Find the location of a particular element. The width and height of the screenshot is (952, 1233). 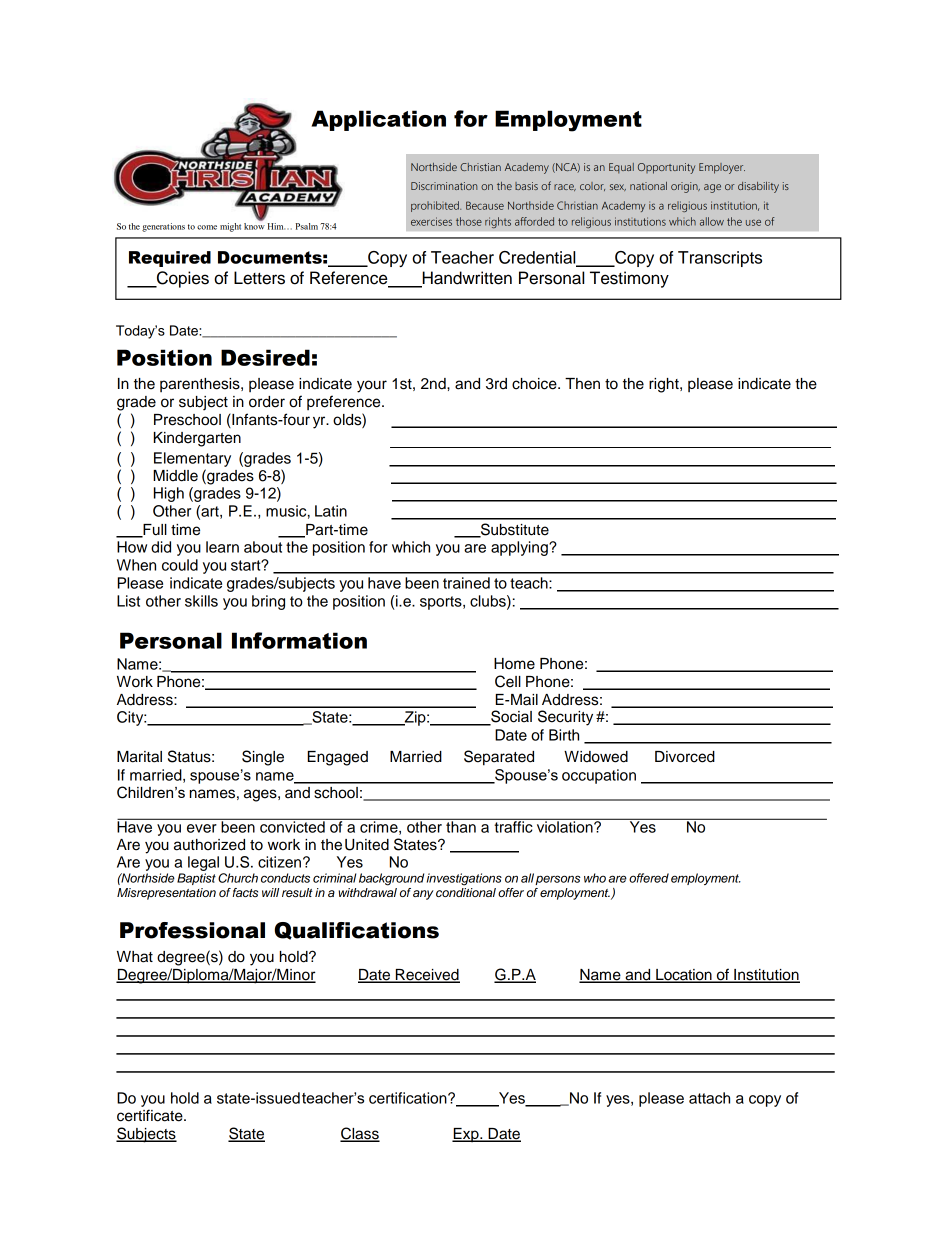

Discrimination is located at coordinates (444, 186).
